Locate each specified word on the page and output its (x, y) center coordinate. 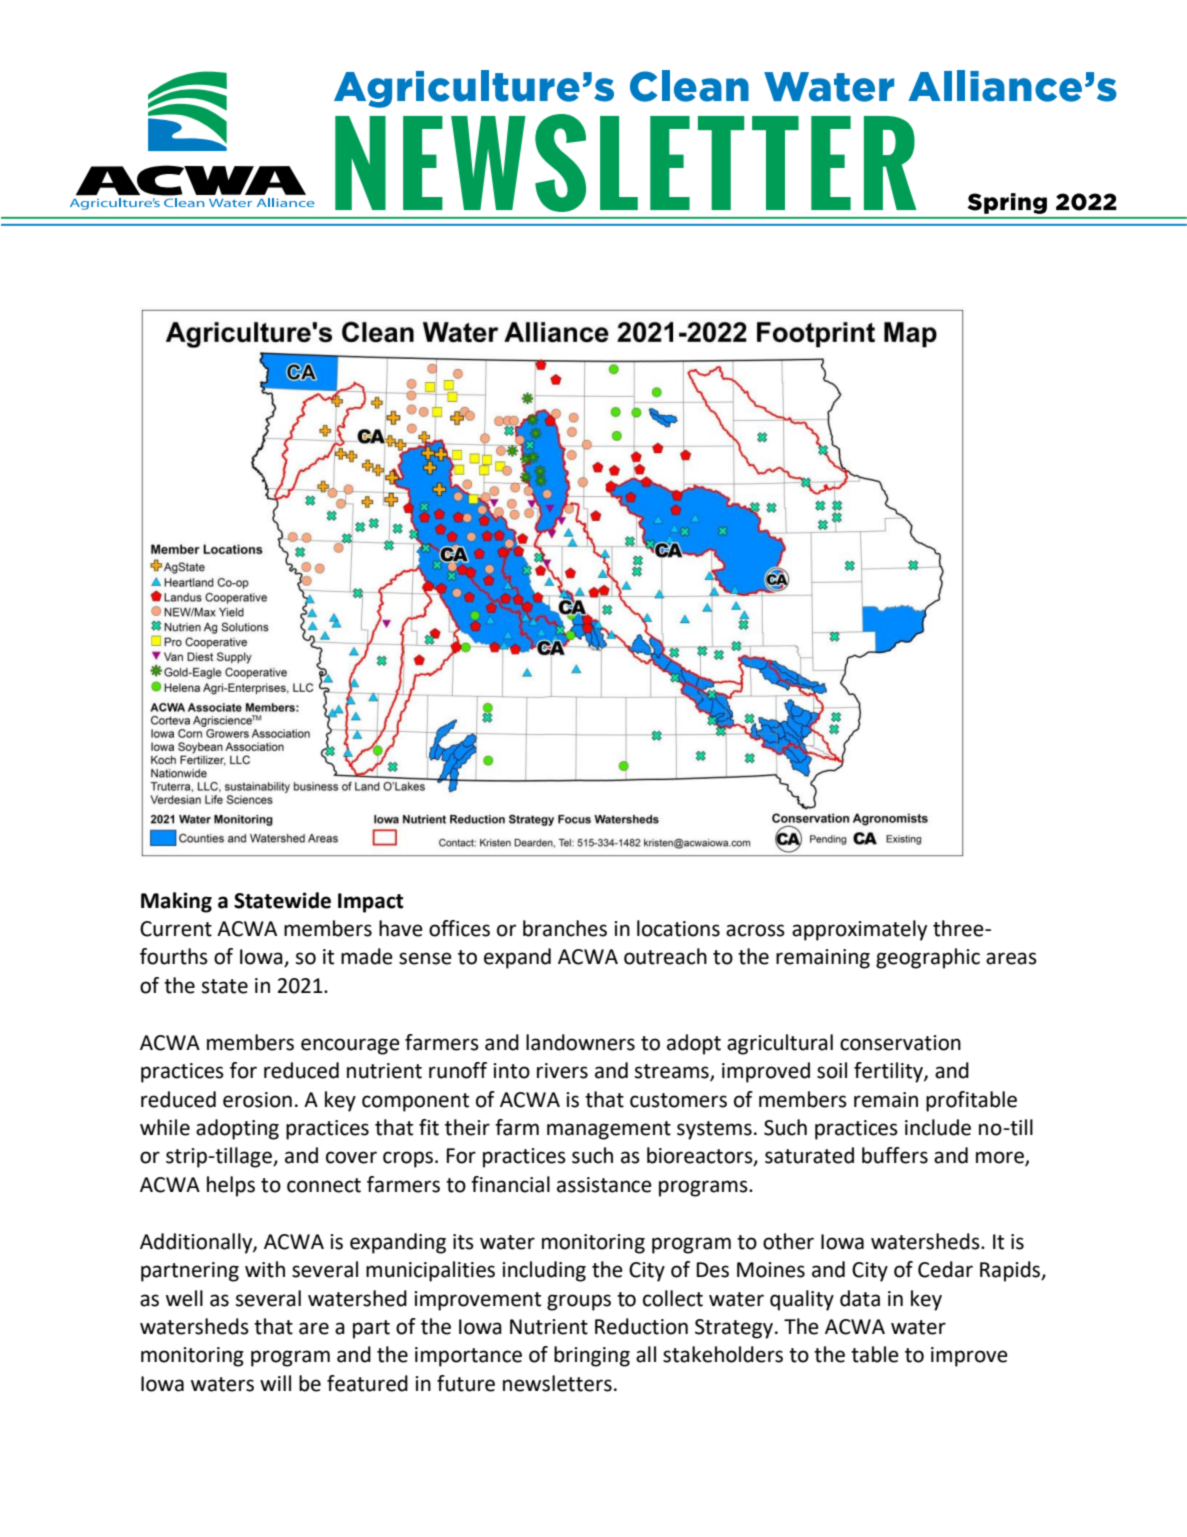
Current (176, 929)
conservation (900, 1043)
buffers (895, 1155)
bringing (592, 1356)
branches (565, 928)
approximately (859, 930)
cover (351, 1157)
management (609, 1130)
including (544, 1271)
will (275, 1383)
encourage (350, 1046)
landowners (580, 1042)
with (265, 1269)
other (788, 1241)
